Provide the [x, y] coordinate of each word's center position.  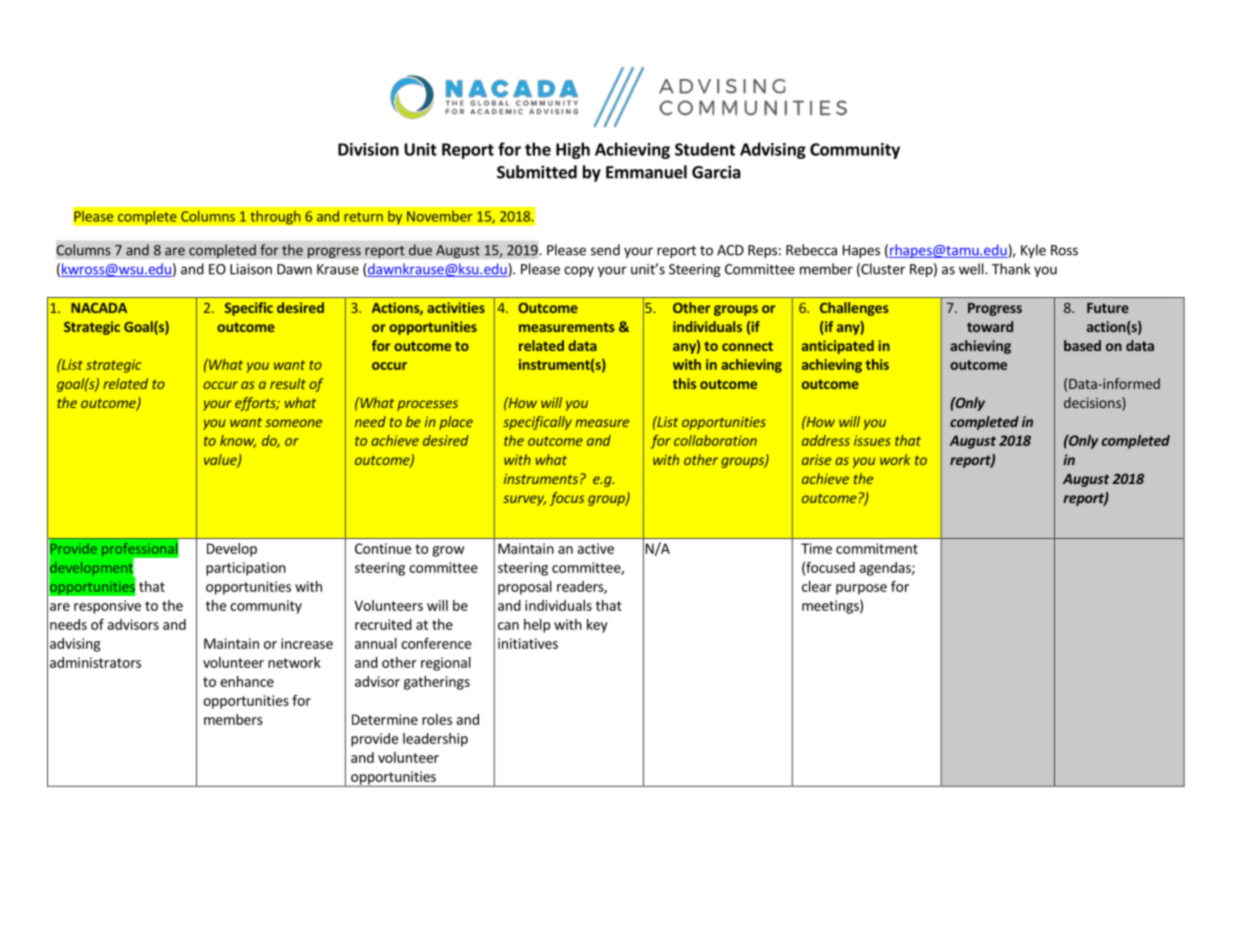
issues [872, 440]
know [238, 441]
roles [437, 719]
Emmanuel [646, 172]
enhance [247, 681]
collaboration [715, 440]
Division [368, 149]
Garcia [716, 172]
